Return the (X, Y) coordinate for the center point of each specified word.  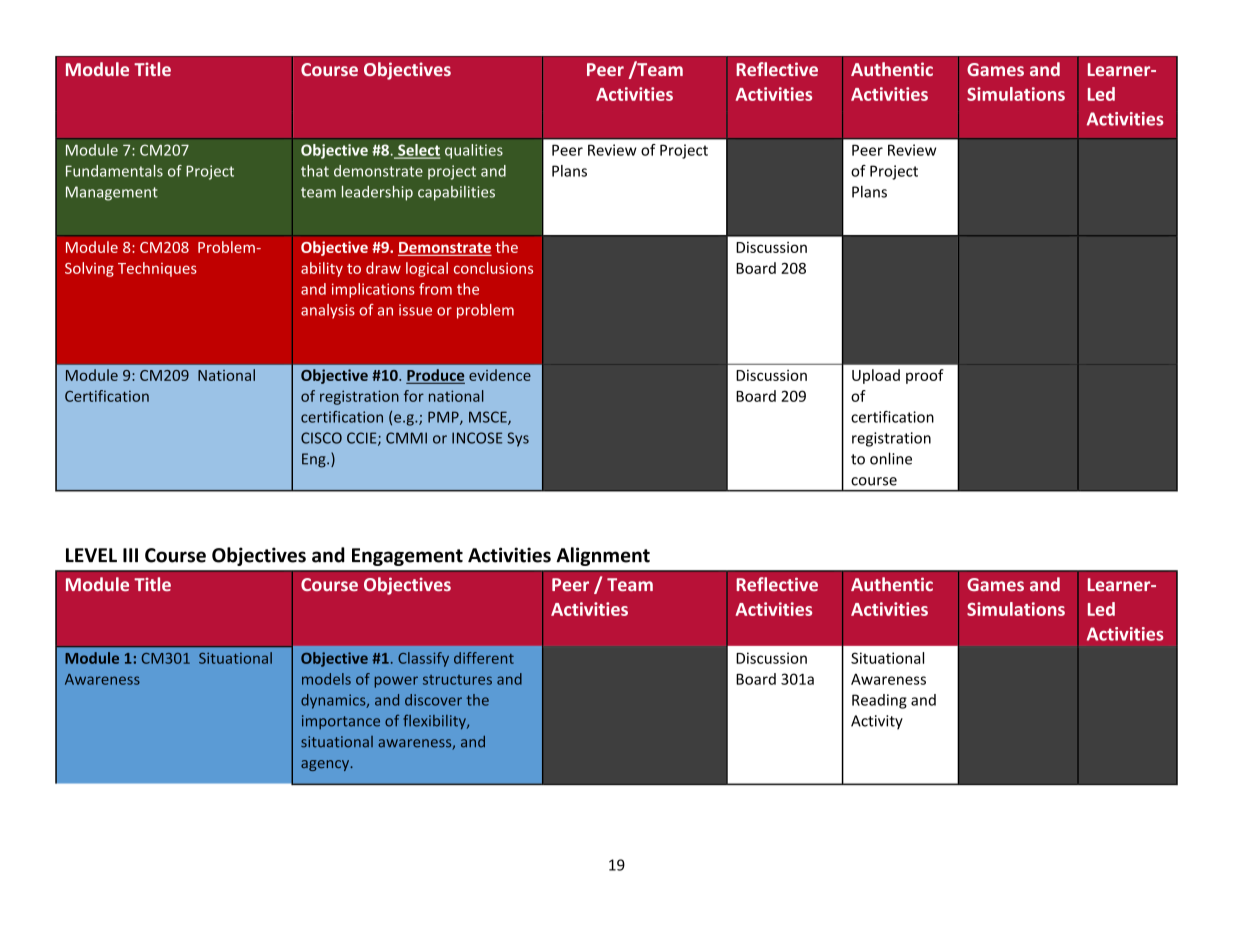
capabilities (456, 193)
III (130, 555)
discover (433, 700)
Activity (877, 722)
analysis (328, 311)
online (891, 458)
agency (326, 765)
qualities (474, 151)
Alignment (603, 556)
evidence (500, 375)
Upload (876, 376)
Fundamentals (114, 171)
